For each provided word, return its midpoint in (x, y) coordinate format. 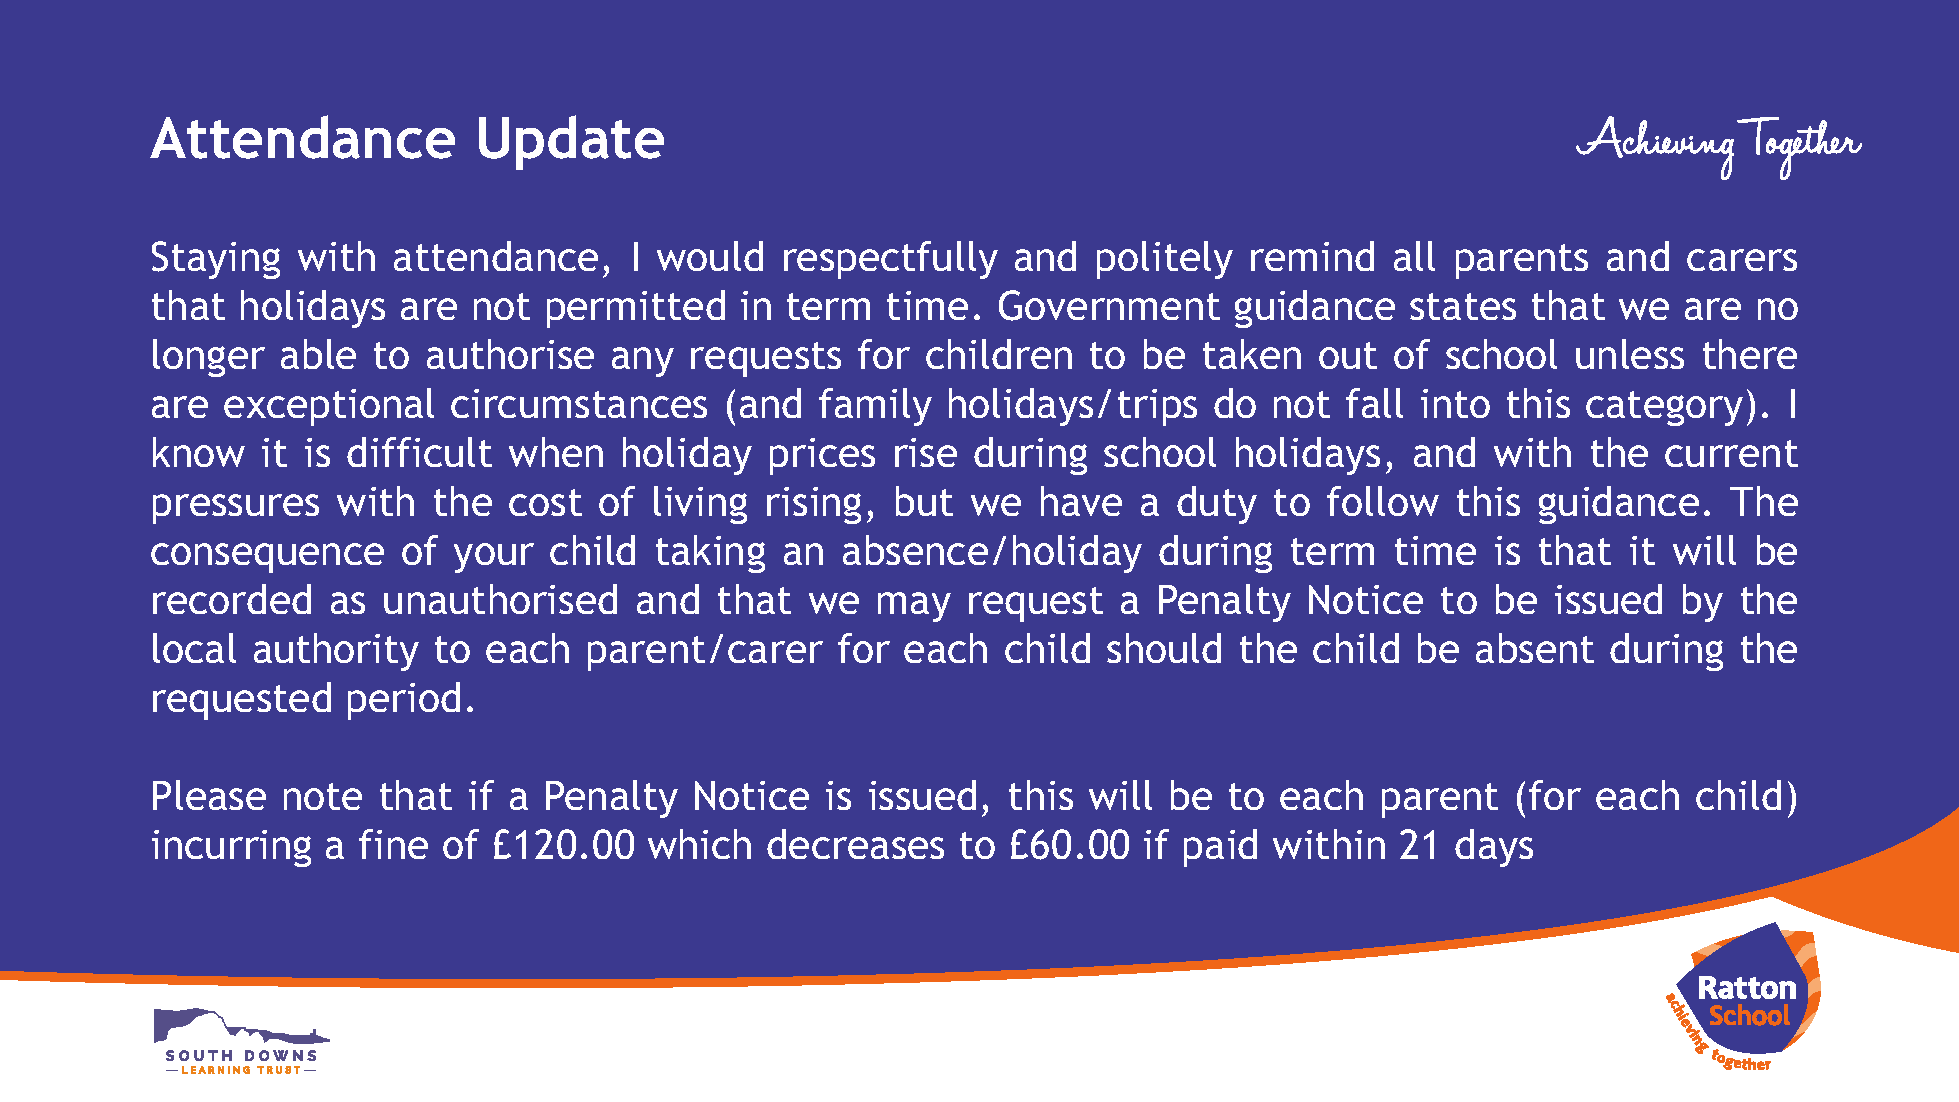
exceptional (329, 407)
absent (1535, 648)
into (1455, 403)
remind (1312, 256)
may (914, 607)
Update (571, 142)
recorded (232, 599)
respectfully (891, 260)
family (875, 407)
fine (393, 844)
